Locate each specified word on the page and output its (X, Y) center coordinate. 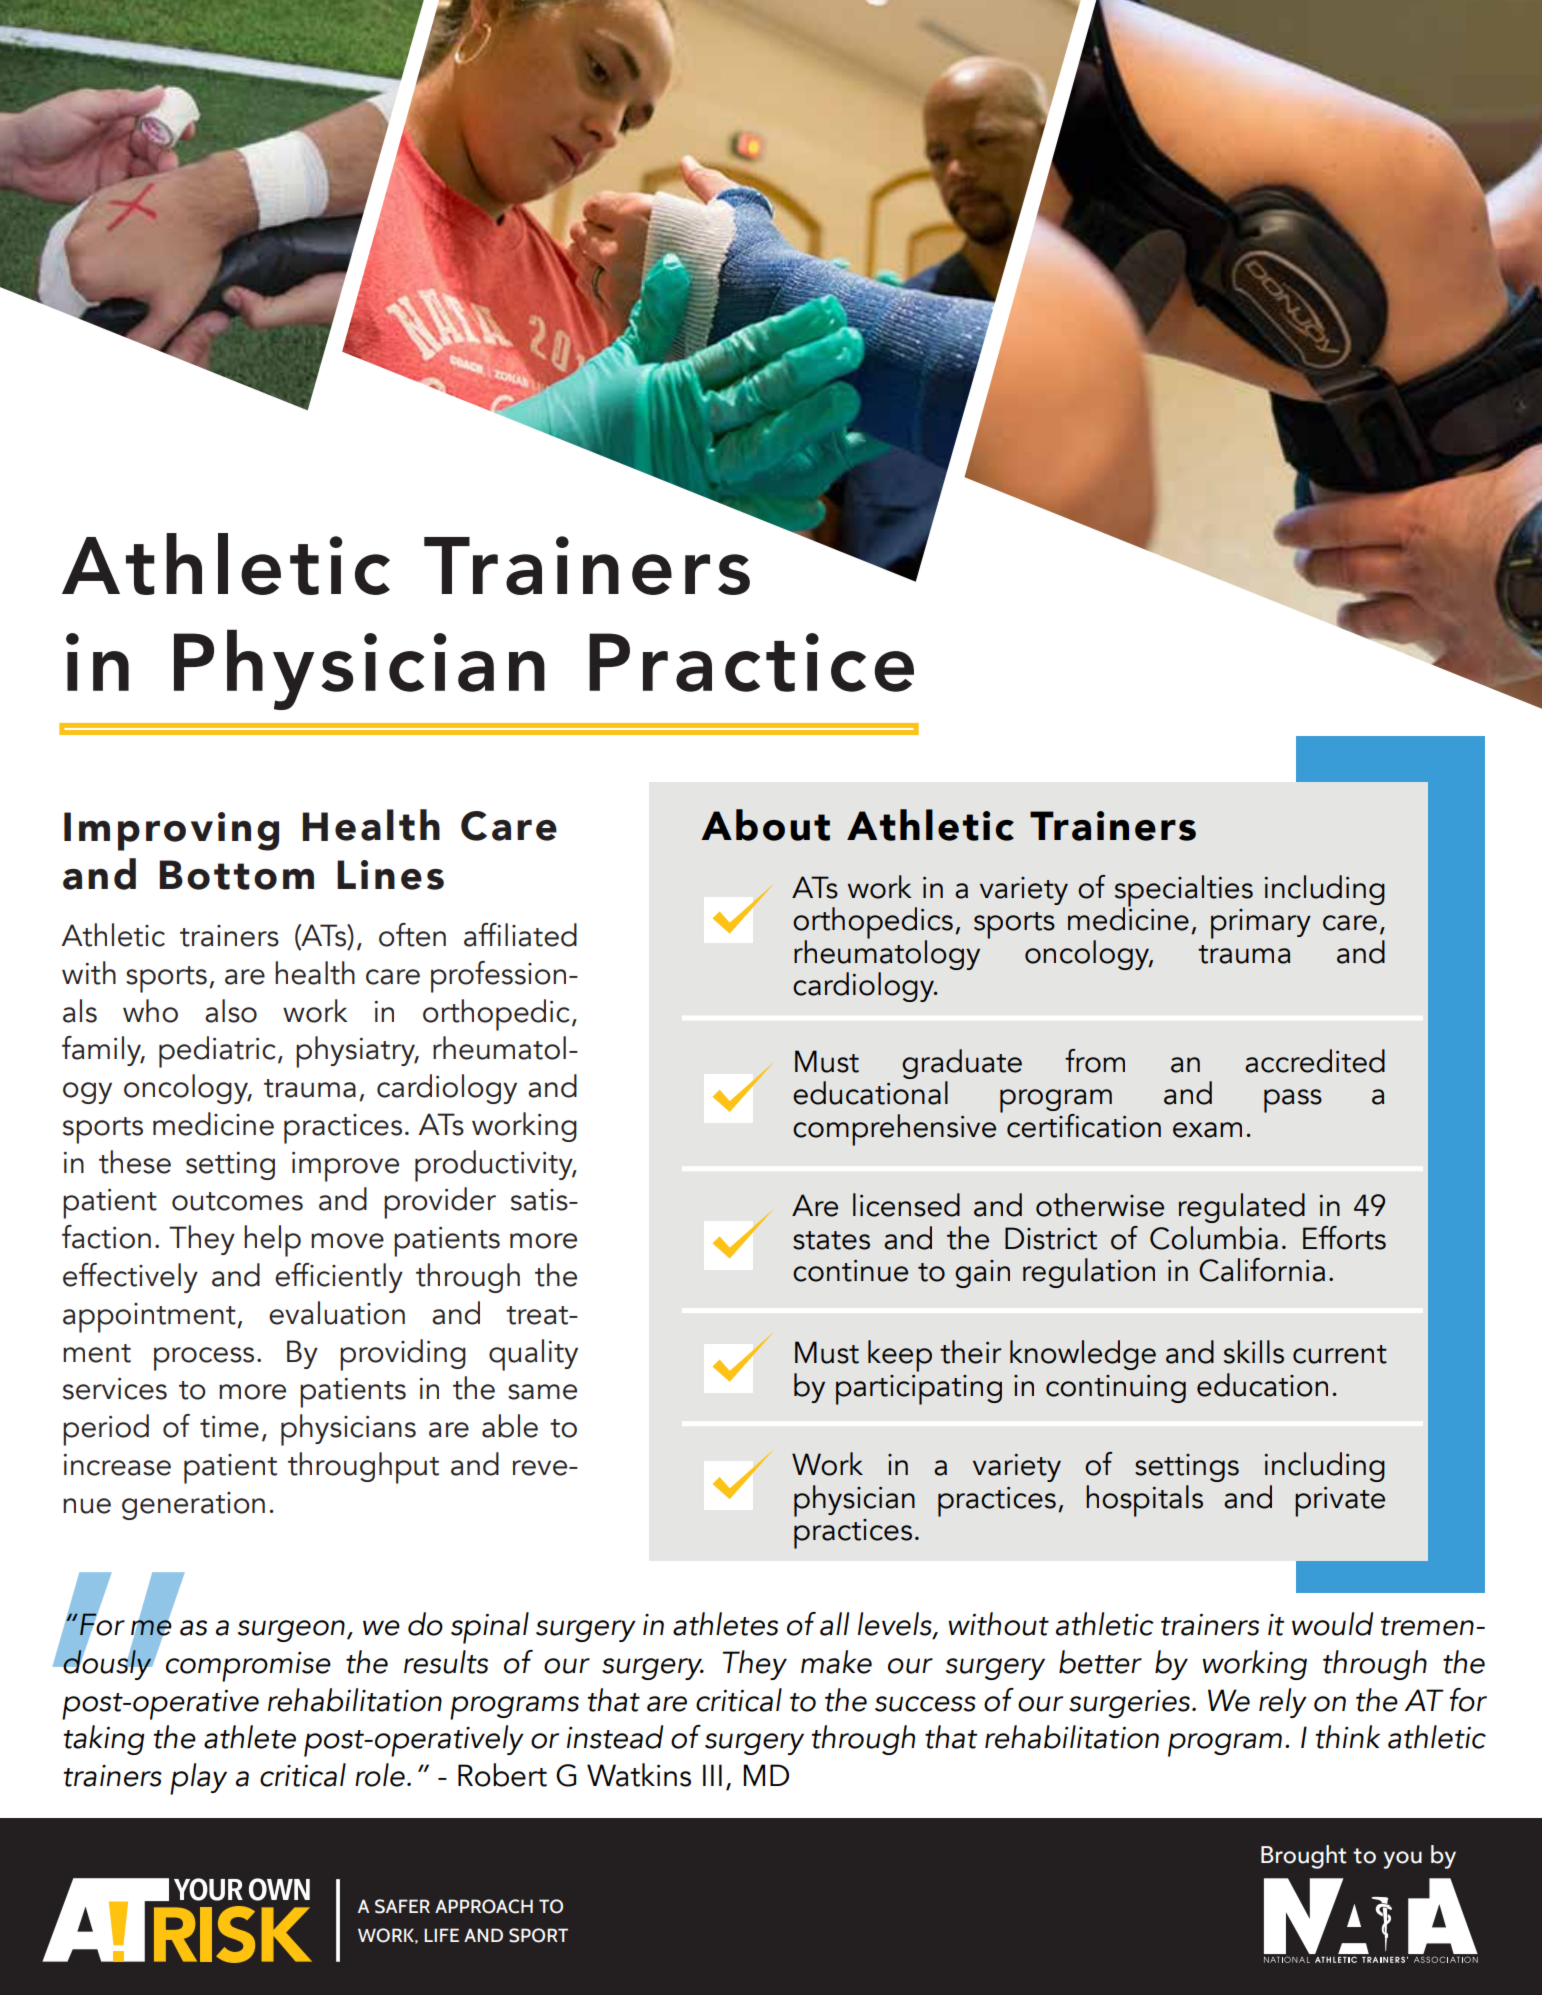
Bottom (236, 875)
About (765, 825)
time (229, 1427)
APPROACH (484, 1906)
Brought (1303, 1857)
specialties (1184, 892)
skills (1254, 1352)
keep (900, 1356)
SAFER (402, 1906)
